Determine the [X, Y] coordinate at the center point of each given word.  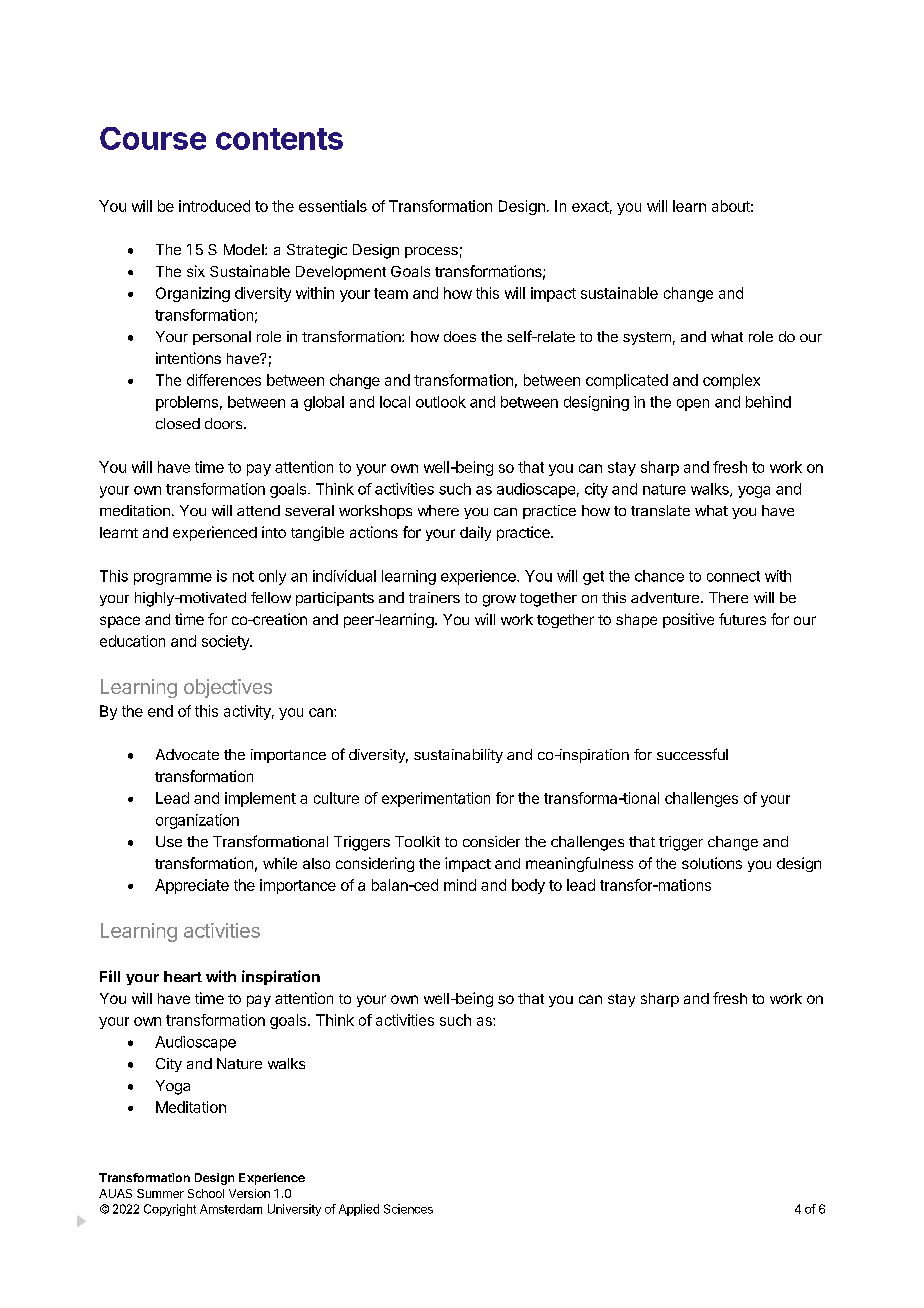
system [647, 338]
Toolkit [417, 841]
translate [660, 510]
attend [258, 510]
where [438, 510]
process [431, 252]
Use [169, 841]
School [206, 1193]
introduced [214, 206]
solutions [712, 863]
